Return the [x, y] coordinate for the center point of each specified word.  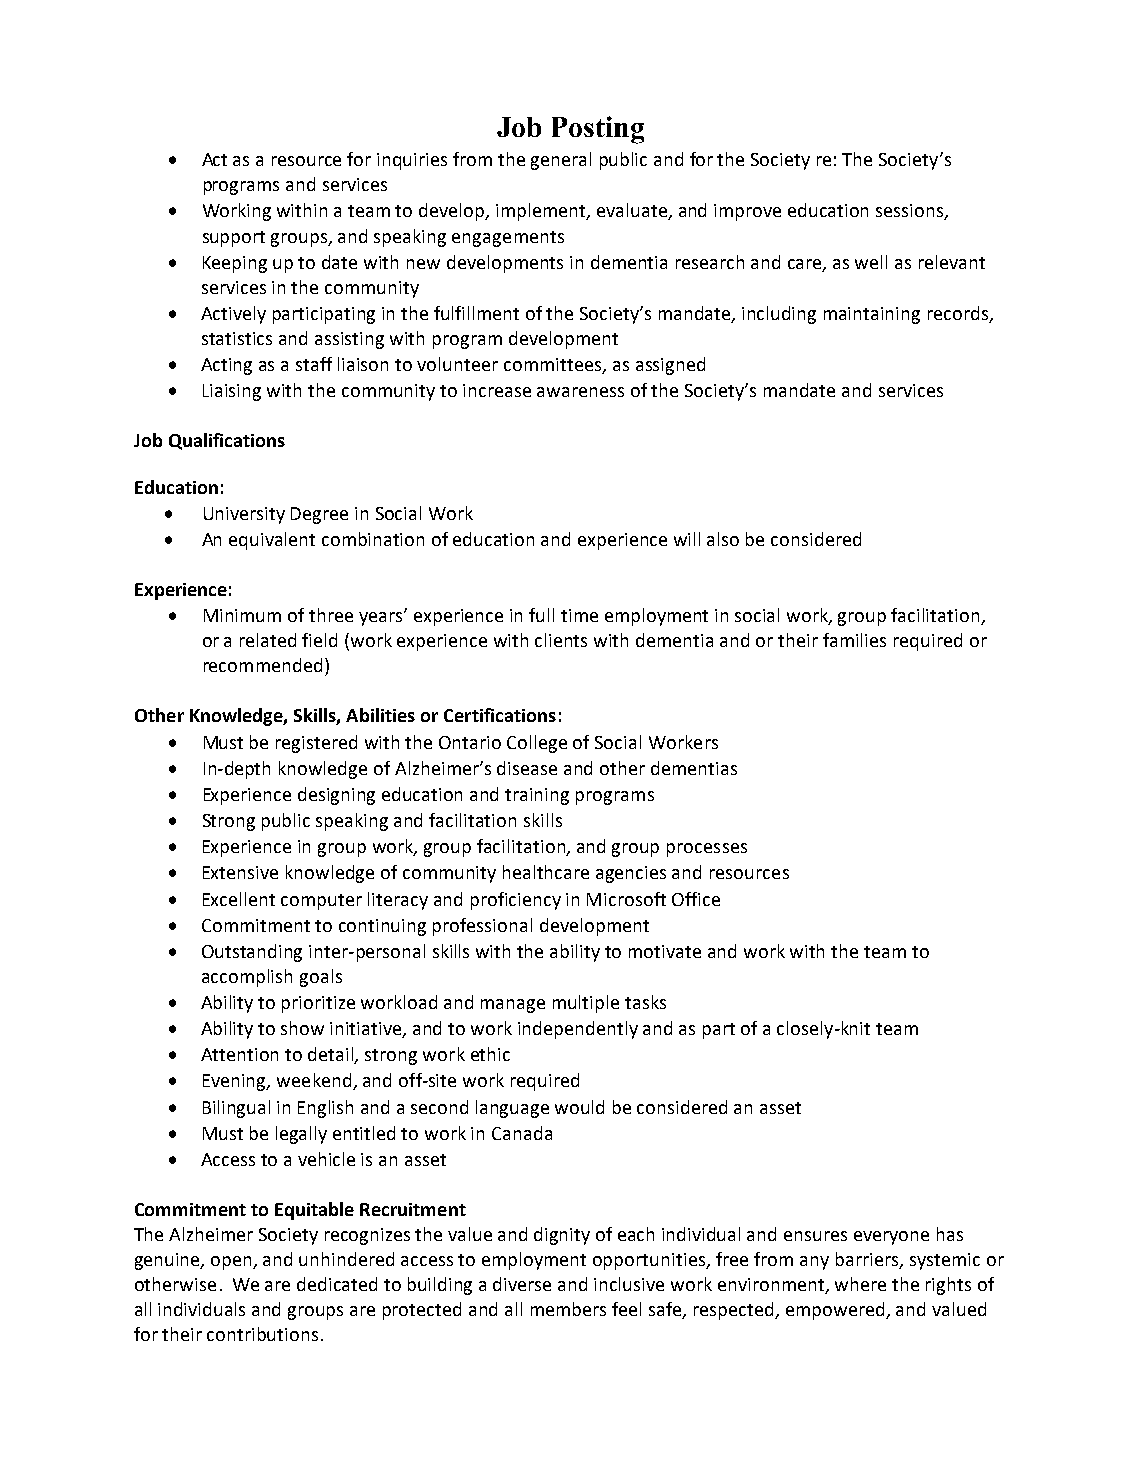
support [234, 239]
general [561, 161]
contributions [262, 1334]
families [854, 640]
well [871, 262]
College [537, 744]
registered [316, 744]
